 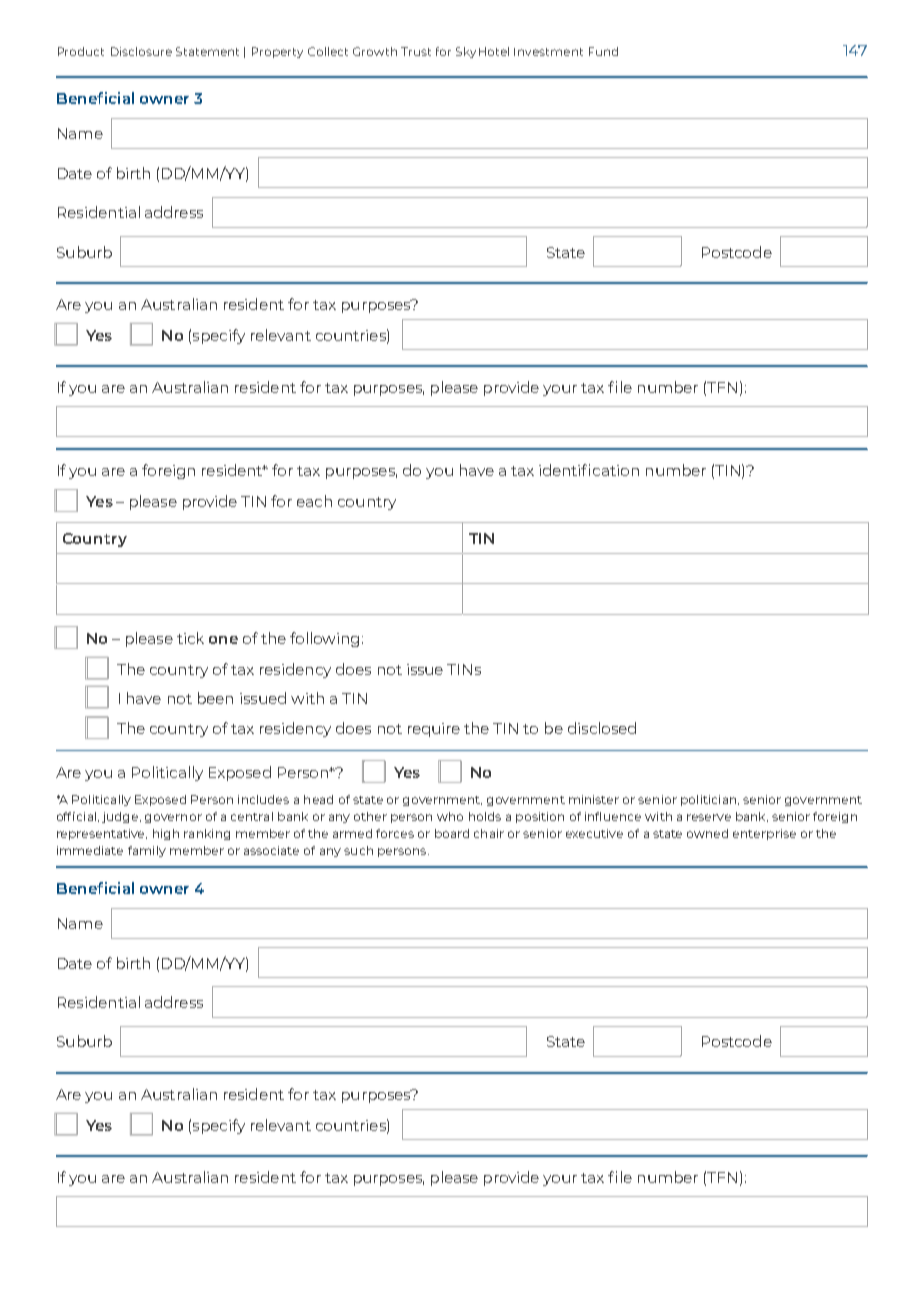 What do you see at coordinates (602, 728) in the image?
I see `disclosed` at bounding box center [602, 728].
